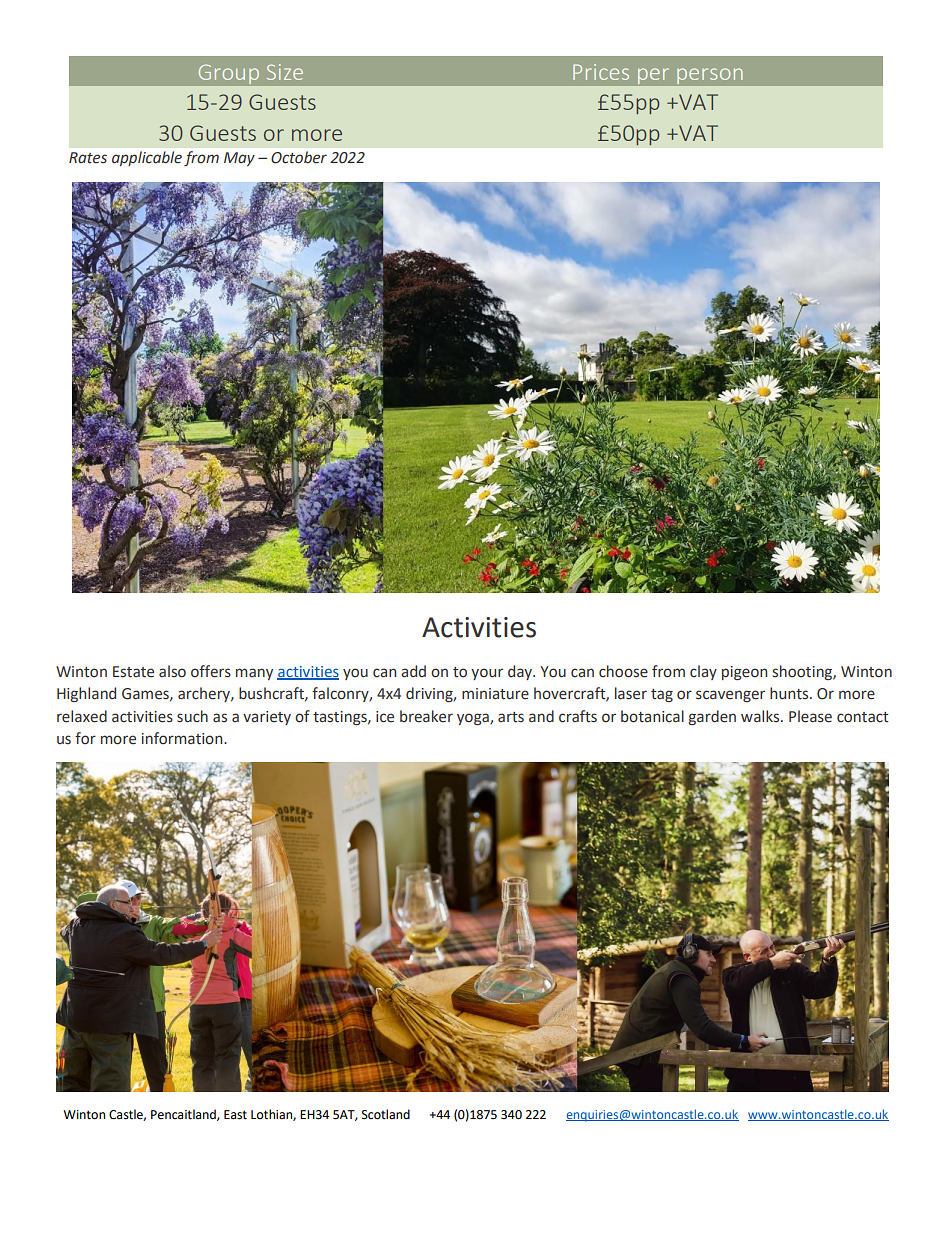  Describe the element at coordinates (761, 716) in the page. I see `walks` at that location.
